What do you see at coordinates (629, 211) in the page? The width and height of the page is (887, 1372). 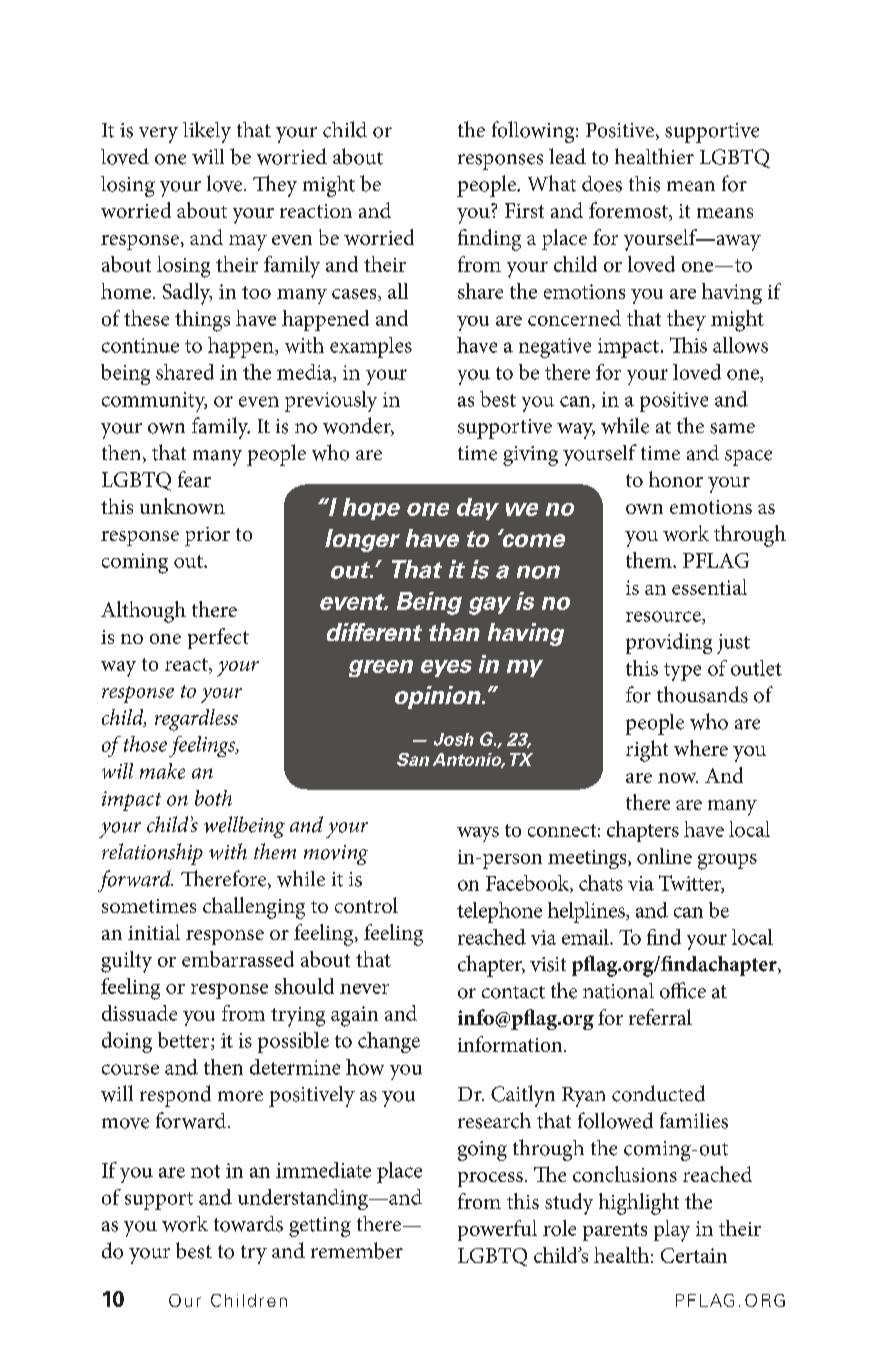 I see `foremost` at bounding box center [629, 211].
